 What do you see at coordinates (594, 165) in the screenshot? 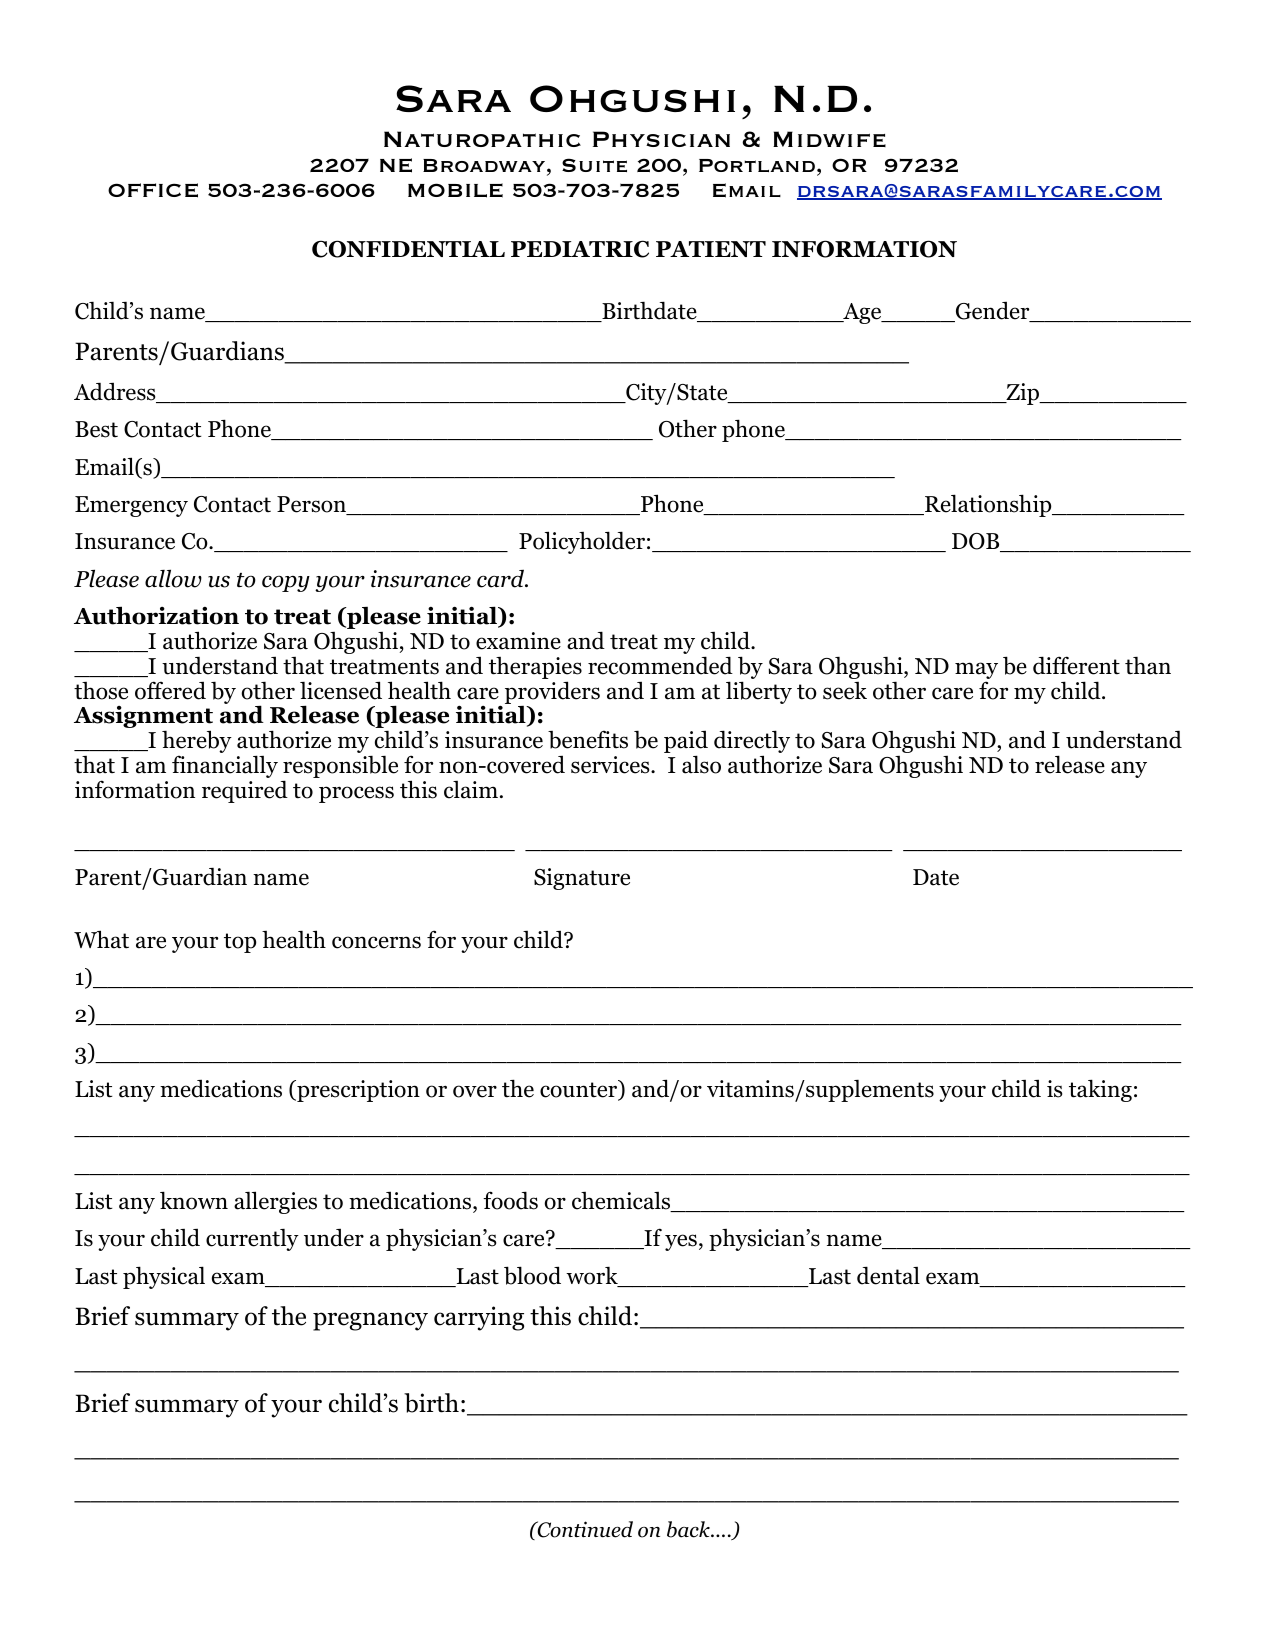
I see `Suite` at bounding box center [594, 165].
